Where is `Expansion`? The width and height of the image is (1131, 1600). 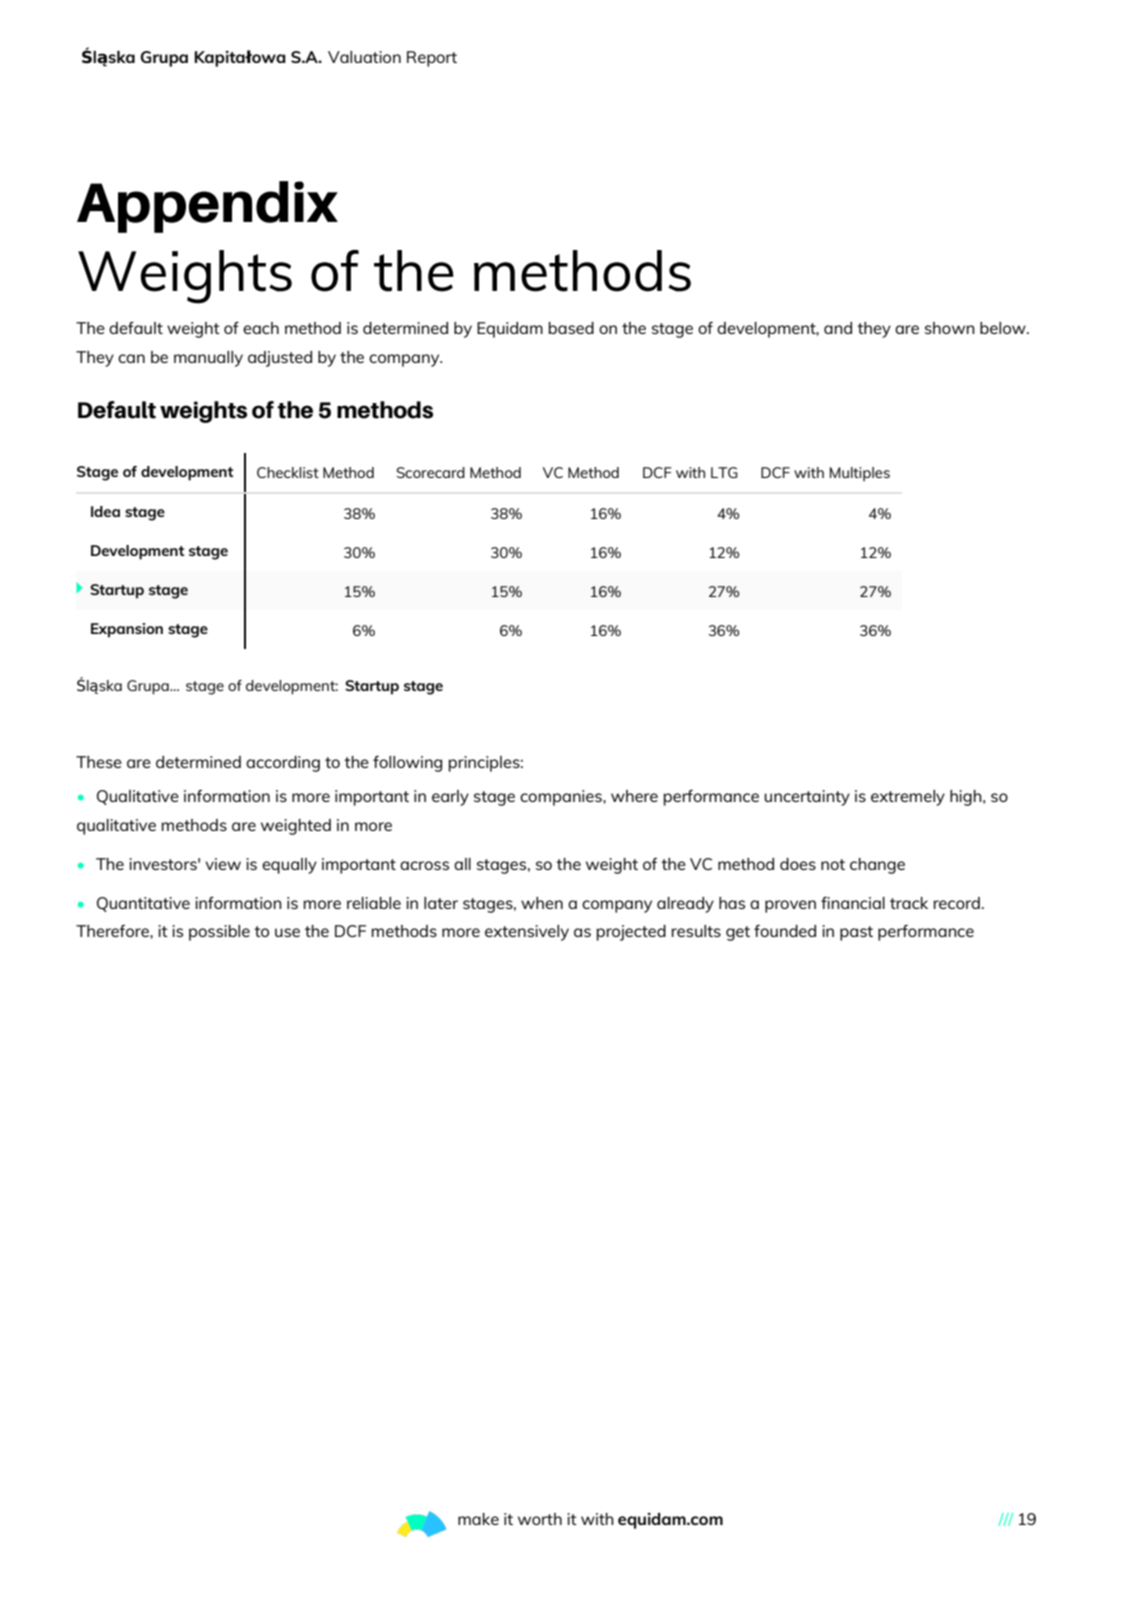
Expansion is located at coordinates (127, 630).
